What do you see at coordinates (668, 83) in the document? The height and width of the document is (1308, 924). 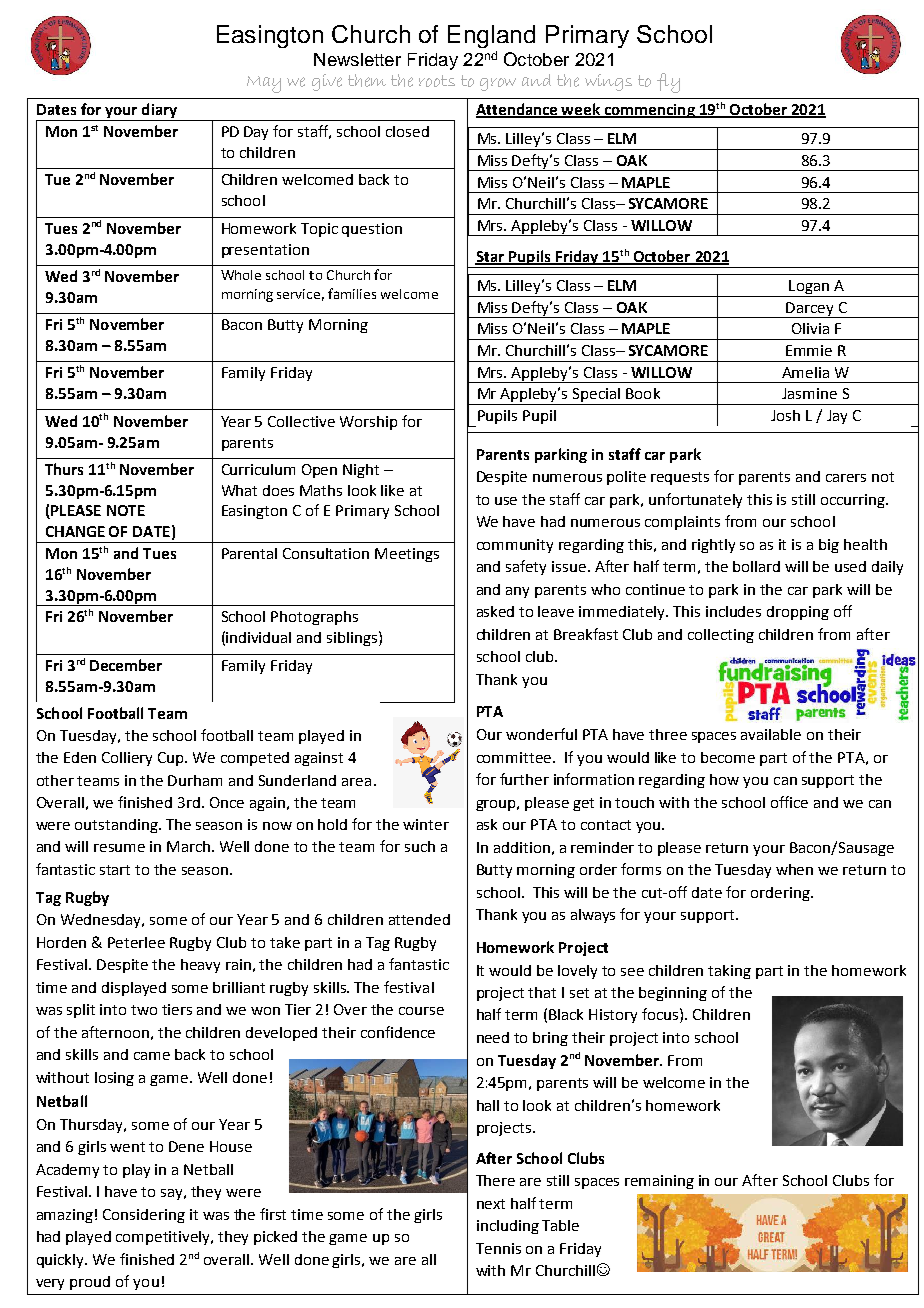 I see `fly` at bounding box center [668, 83].
